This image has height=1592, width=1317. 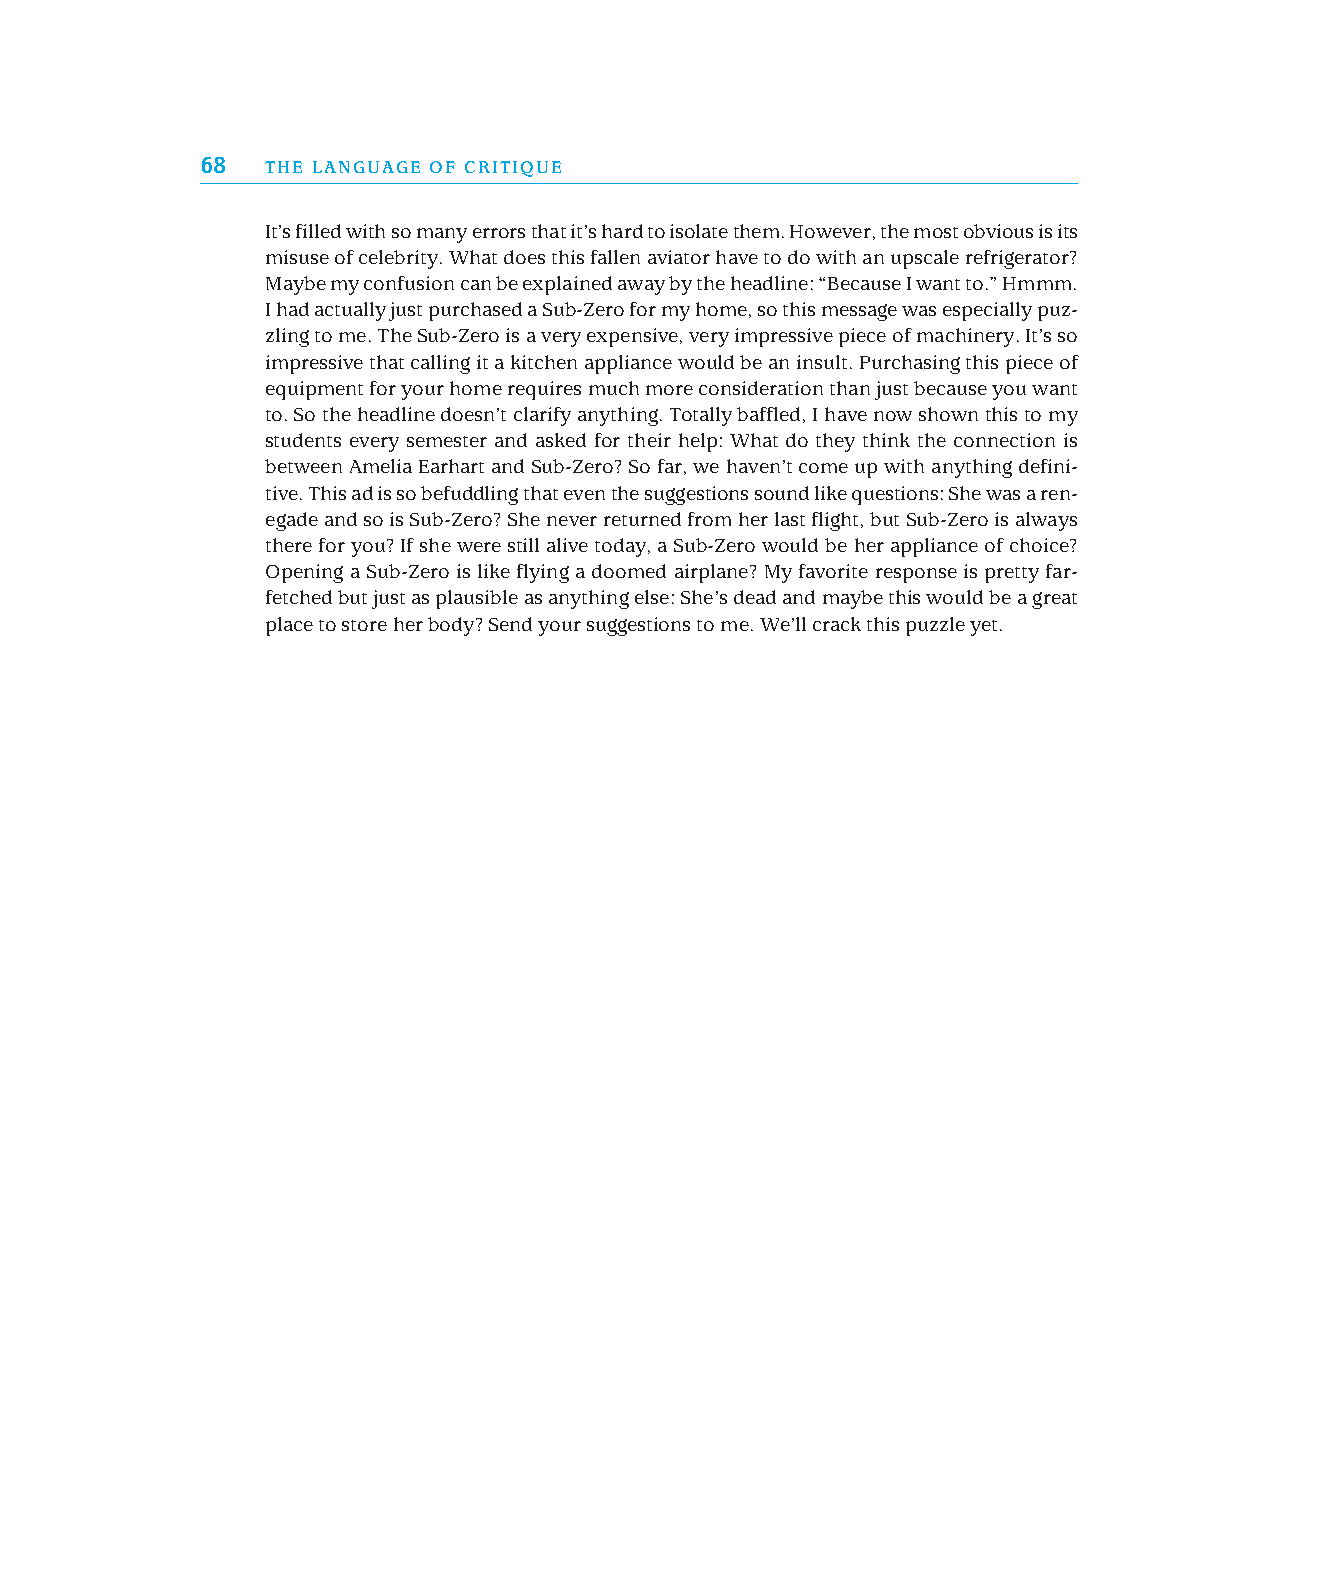 What do you see at coordinates (1046, 521) in the image?
I see `always` at bounding box center [1046, 521].
